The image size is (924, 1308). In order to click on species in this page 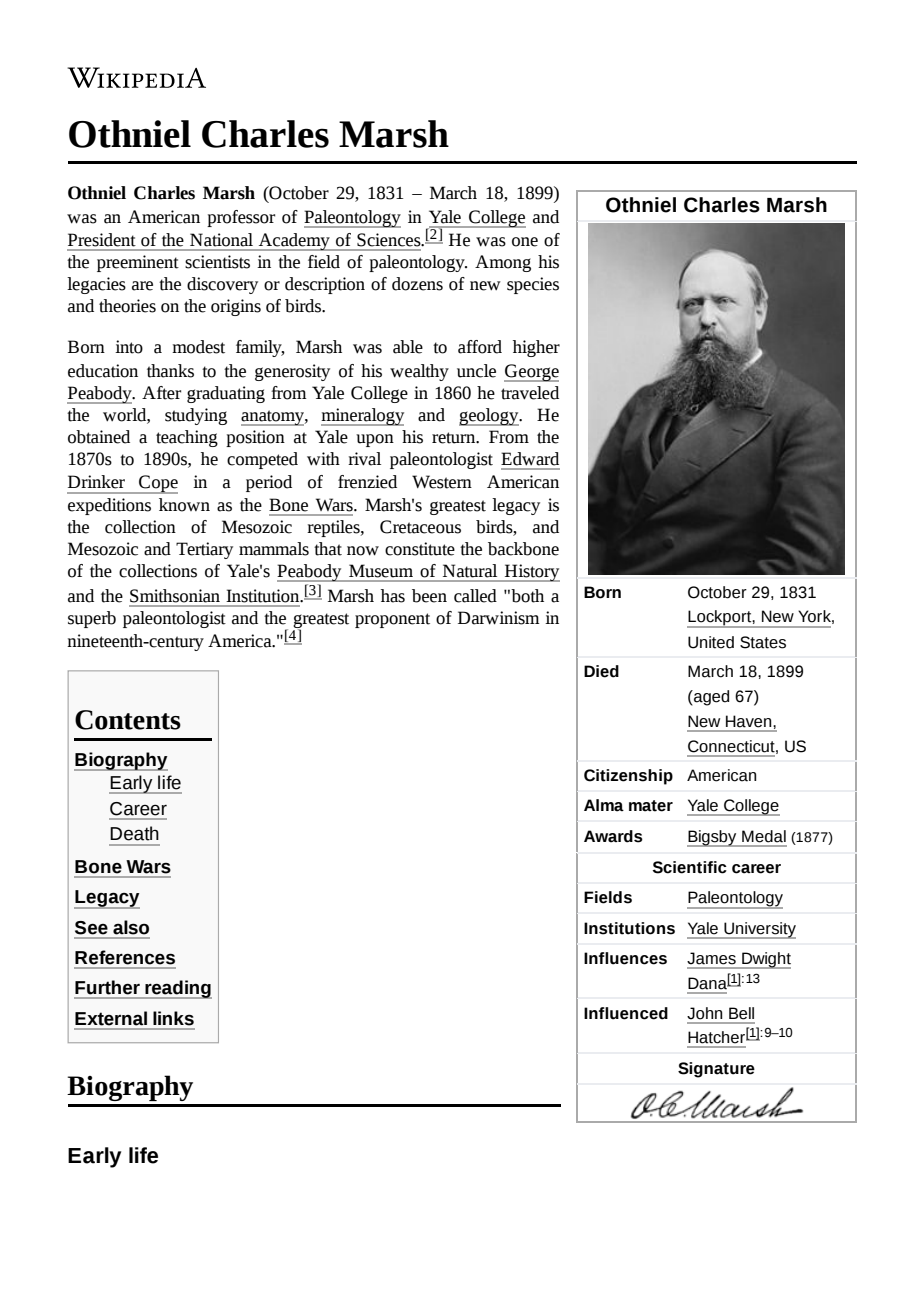, I will do `click(533, 285)`.
